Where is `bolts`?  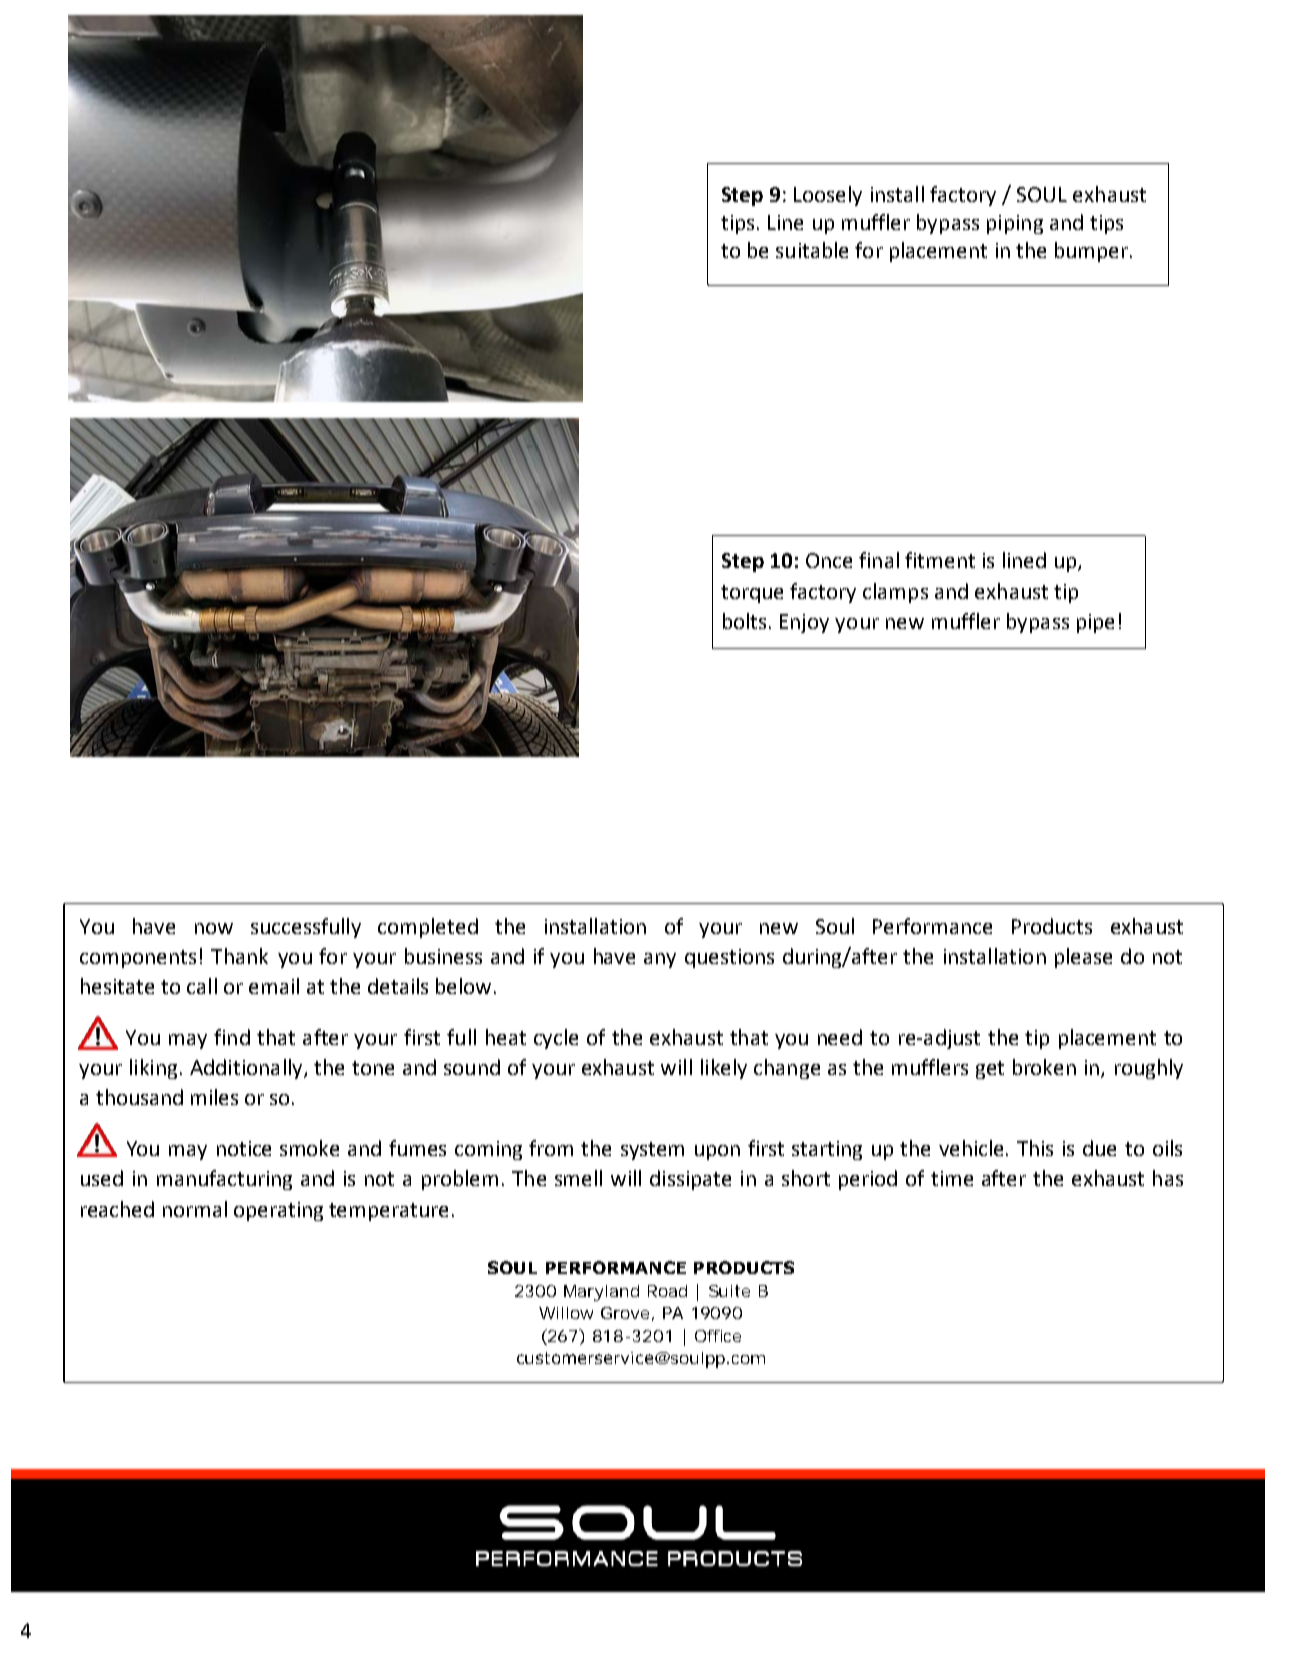 bolts is located at coordinates (744, 621).
